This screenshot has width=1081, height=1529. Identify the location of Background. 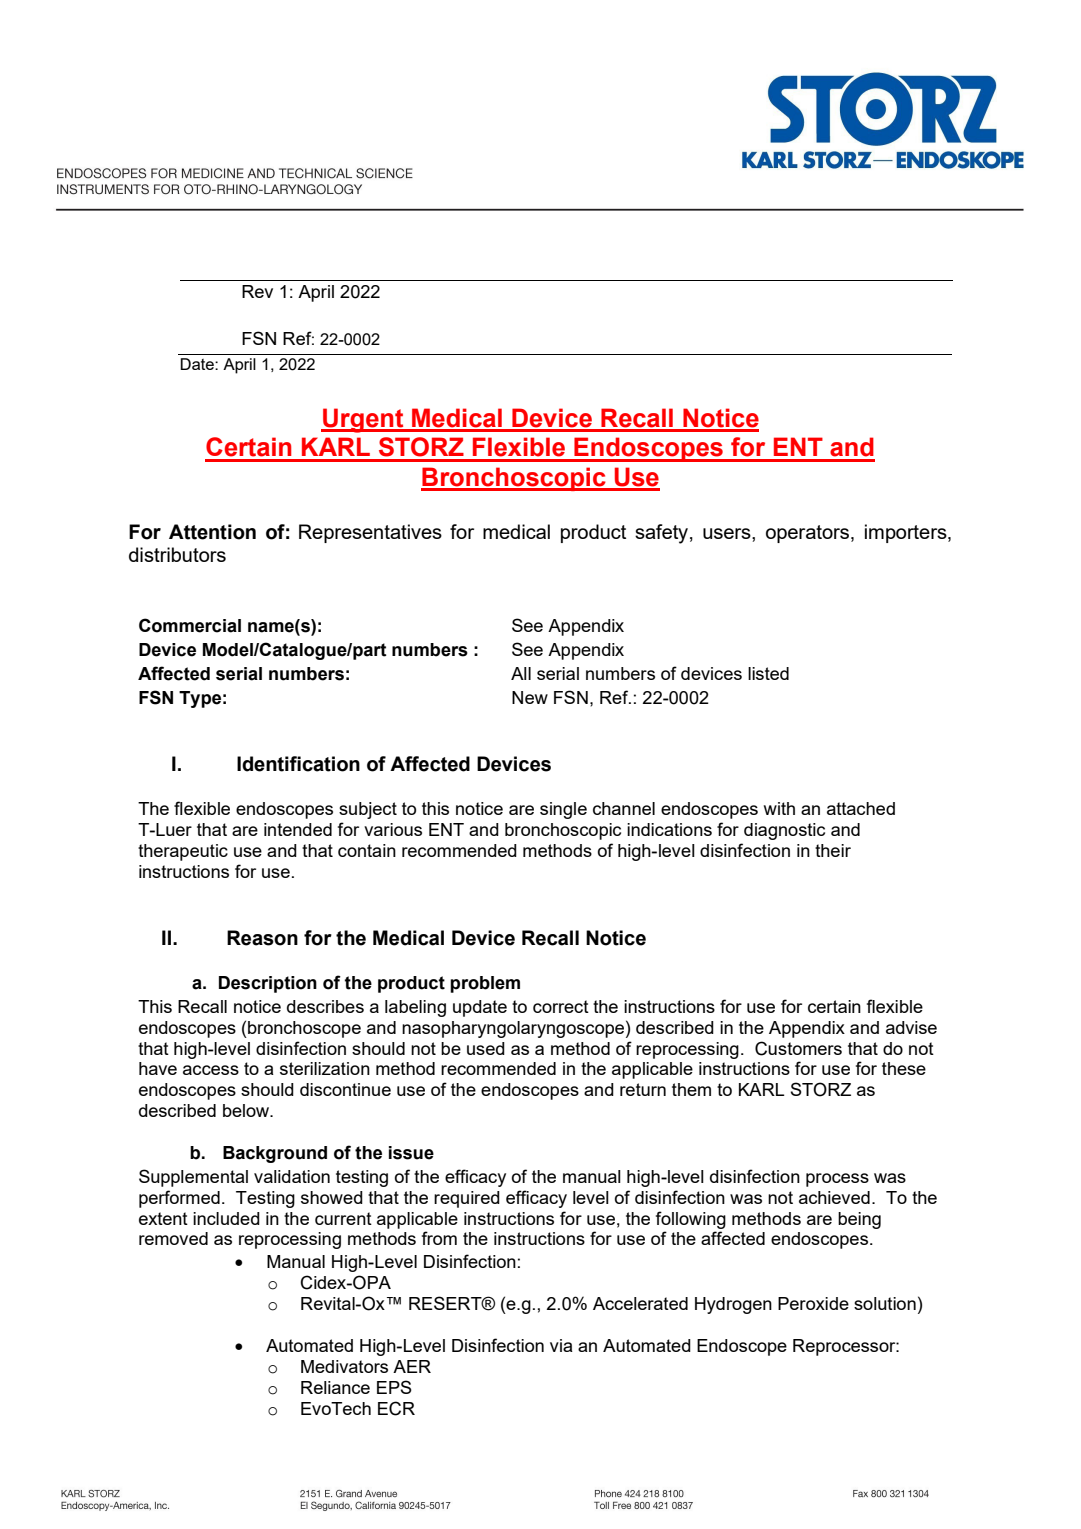
(275, 1154).
